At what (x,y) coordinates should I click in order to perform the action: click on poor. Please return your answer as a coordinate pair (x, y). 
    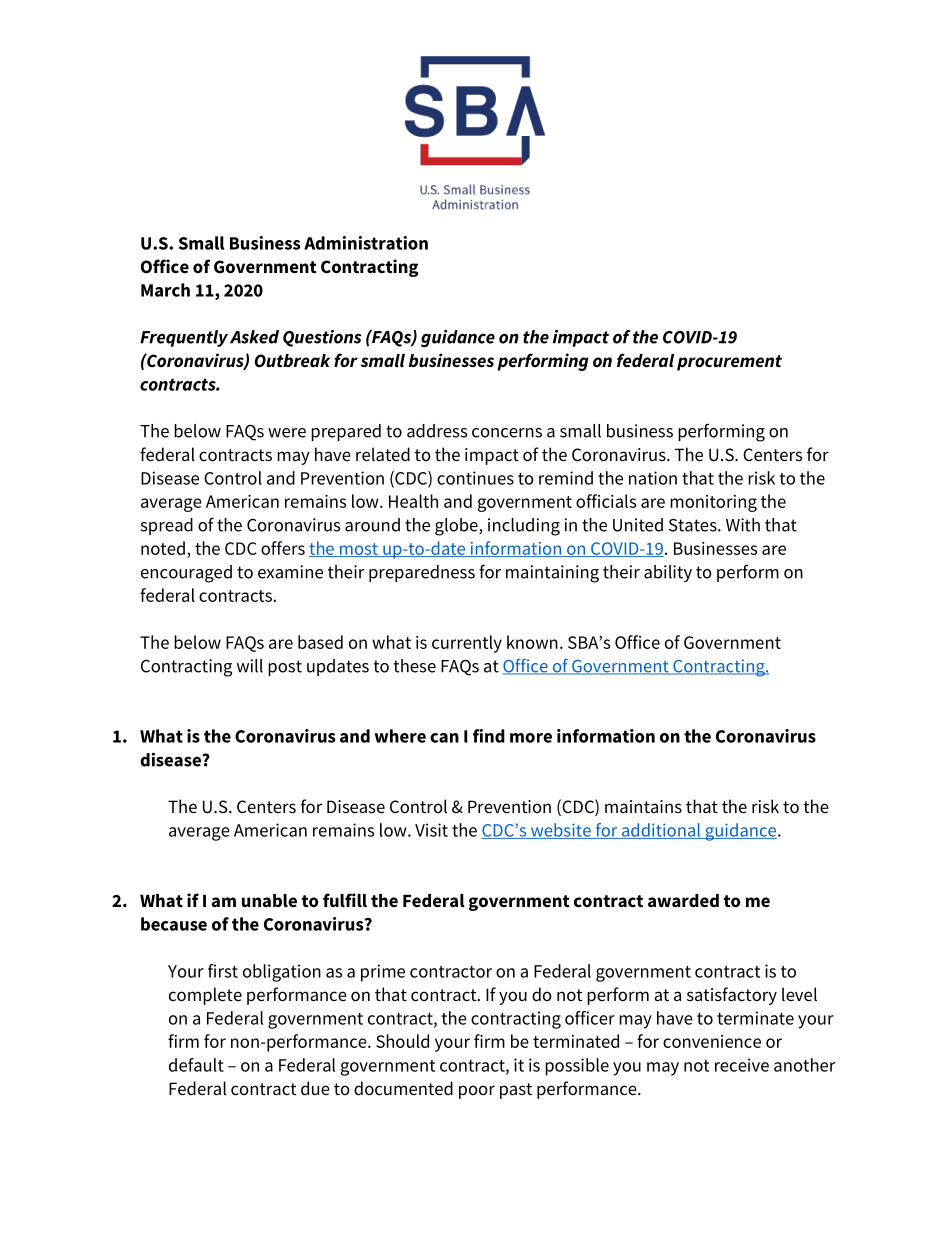
    Looking at the image, I should click on (477, 1092).
